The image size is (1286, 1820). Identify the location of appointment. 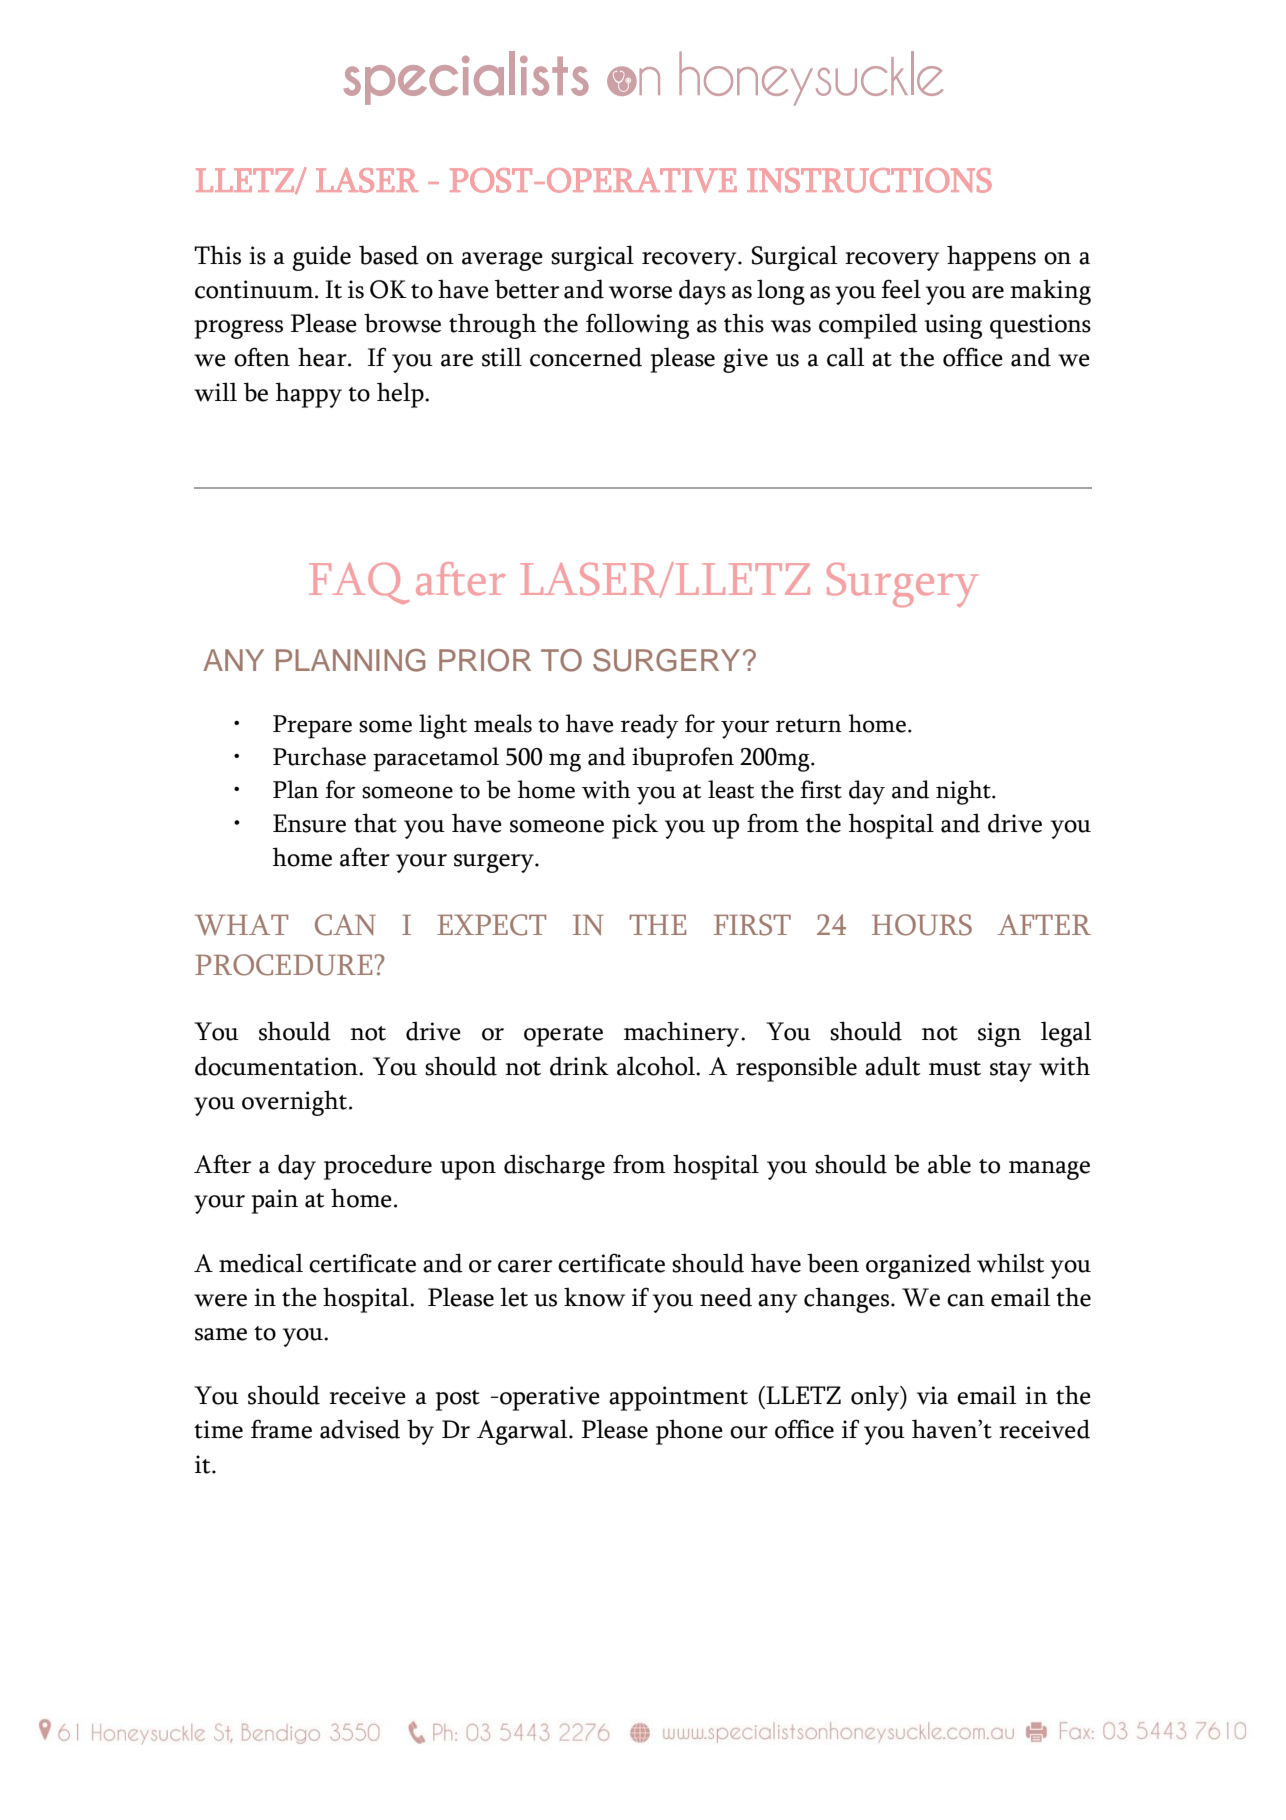
(678, 1398).
